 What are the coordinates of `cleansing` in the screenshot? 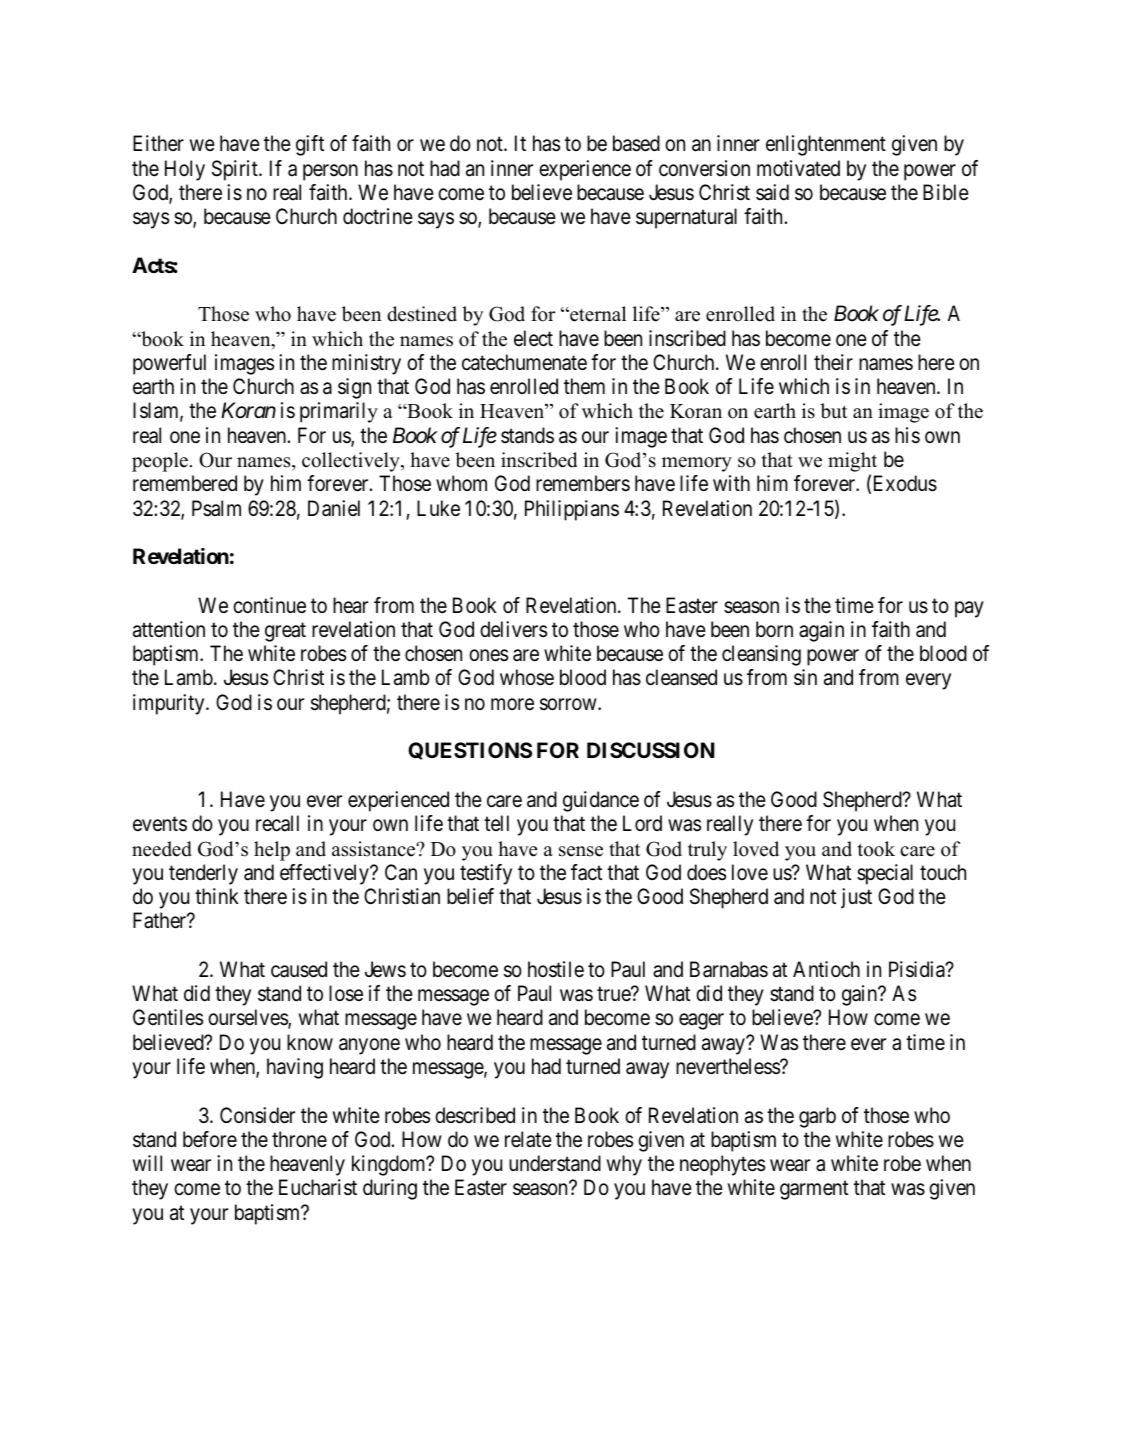 It's located at (761, 655).
